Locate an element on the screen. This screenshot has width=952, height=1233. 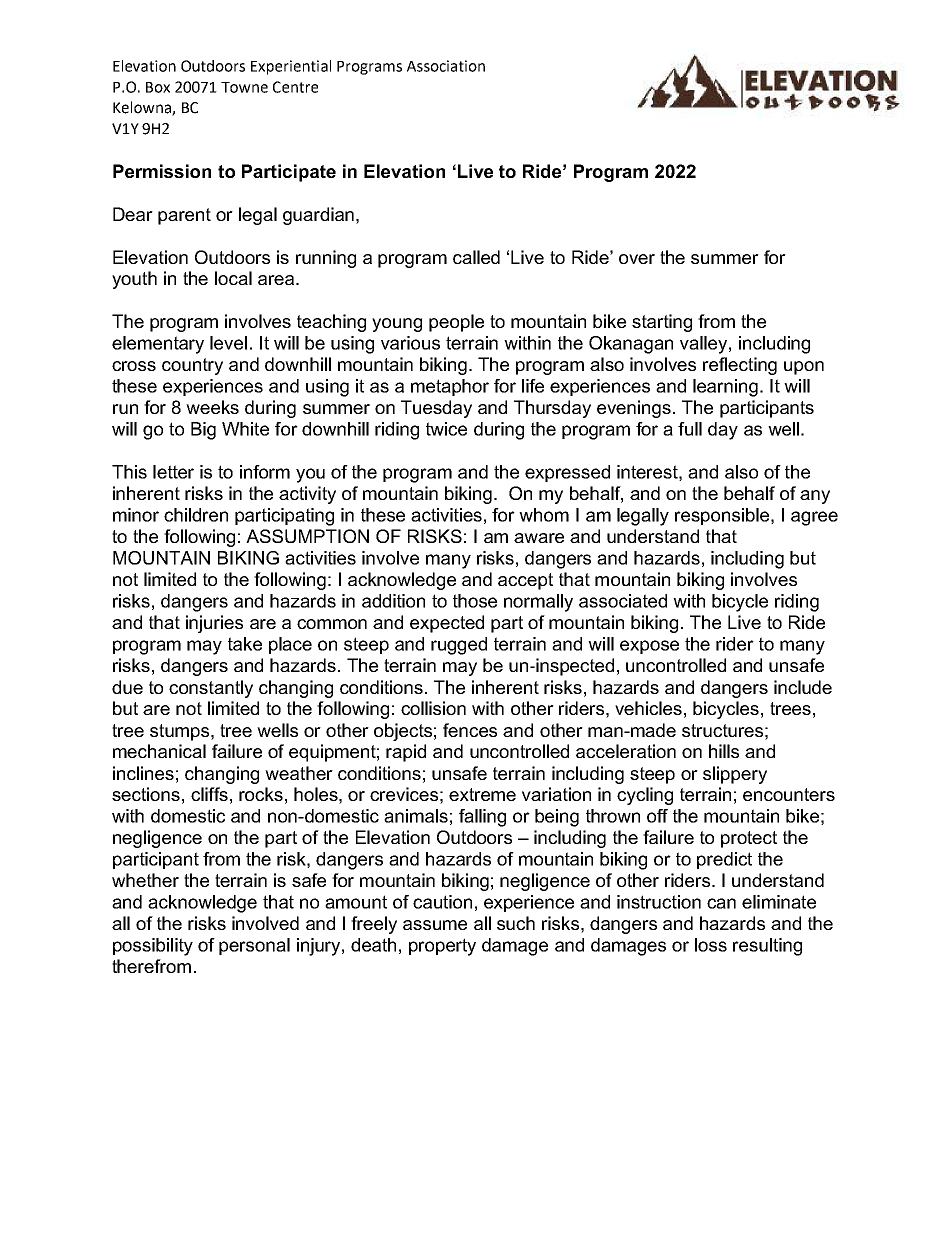
fences is located at coordinates (470, 730).
